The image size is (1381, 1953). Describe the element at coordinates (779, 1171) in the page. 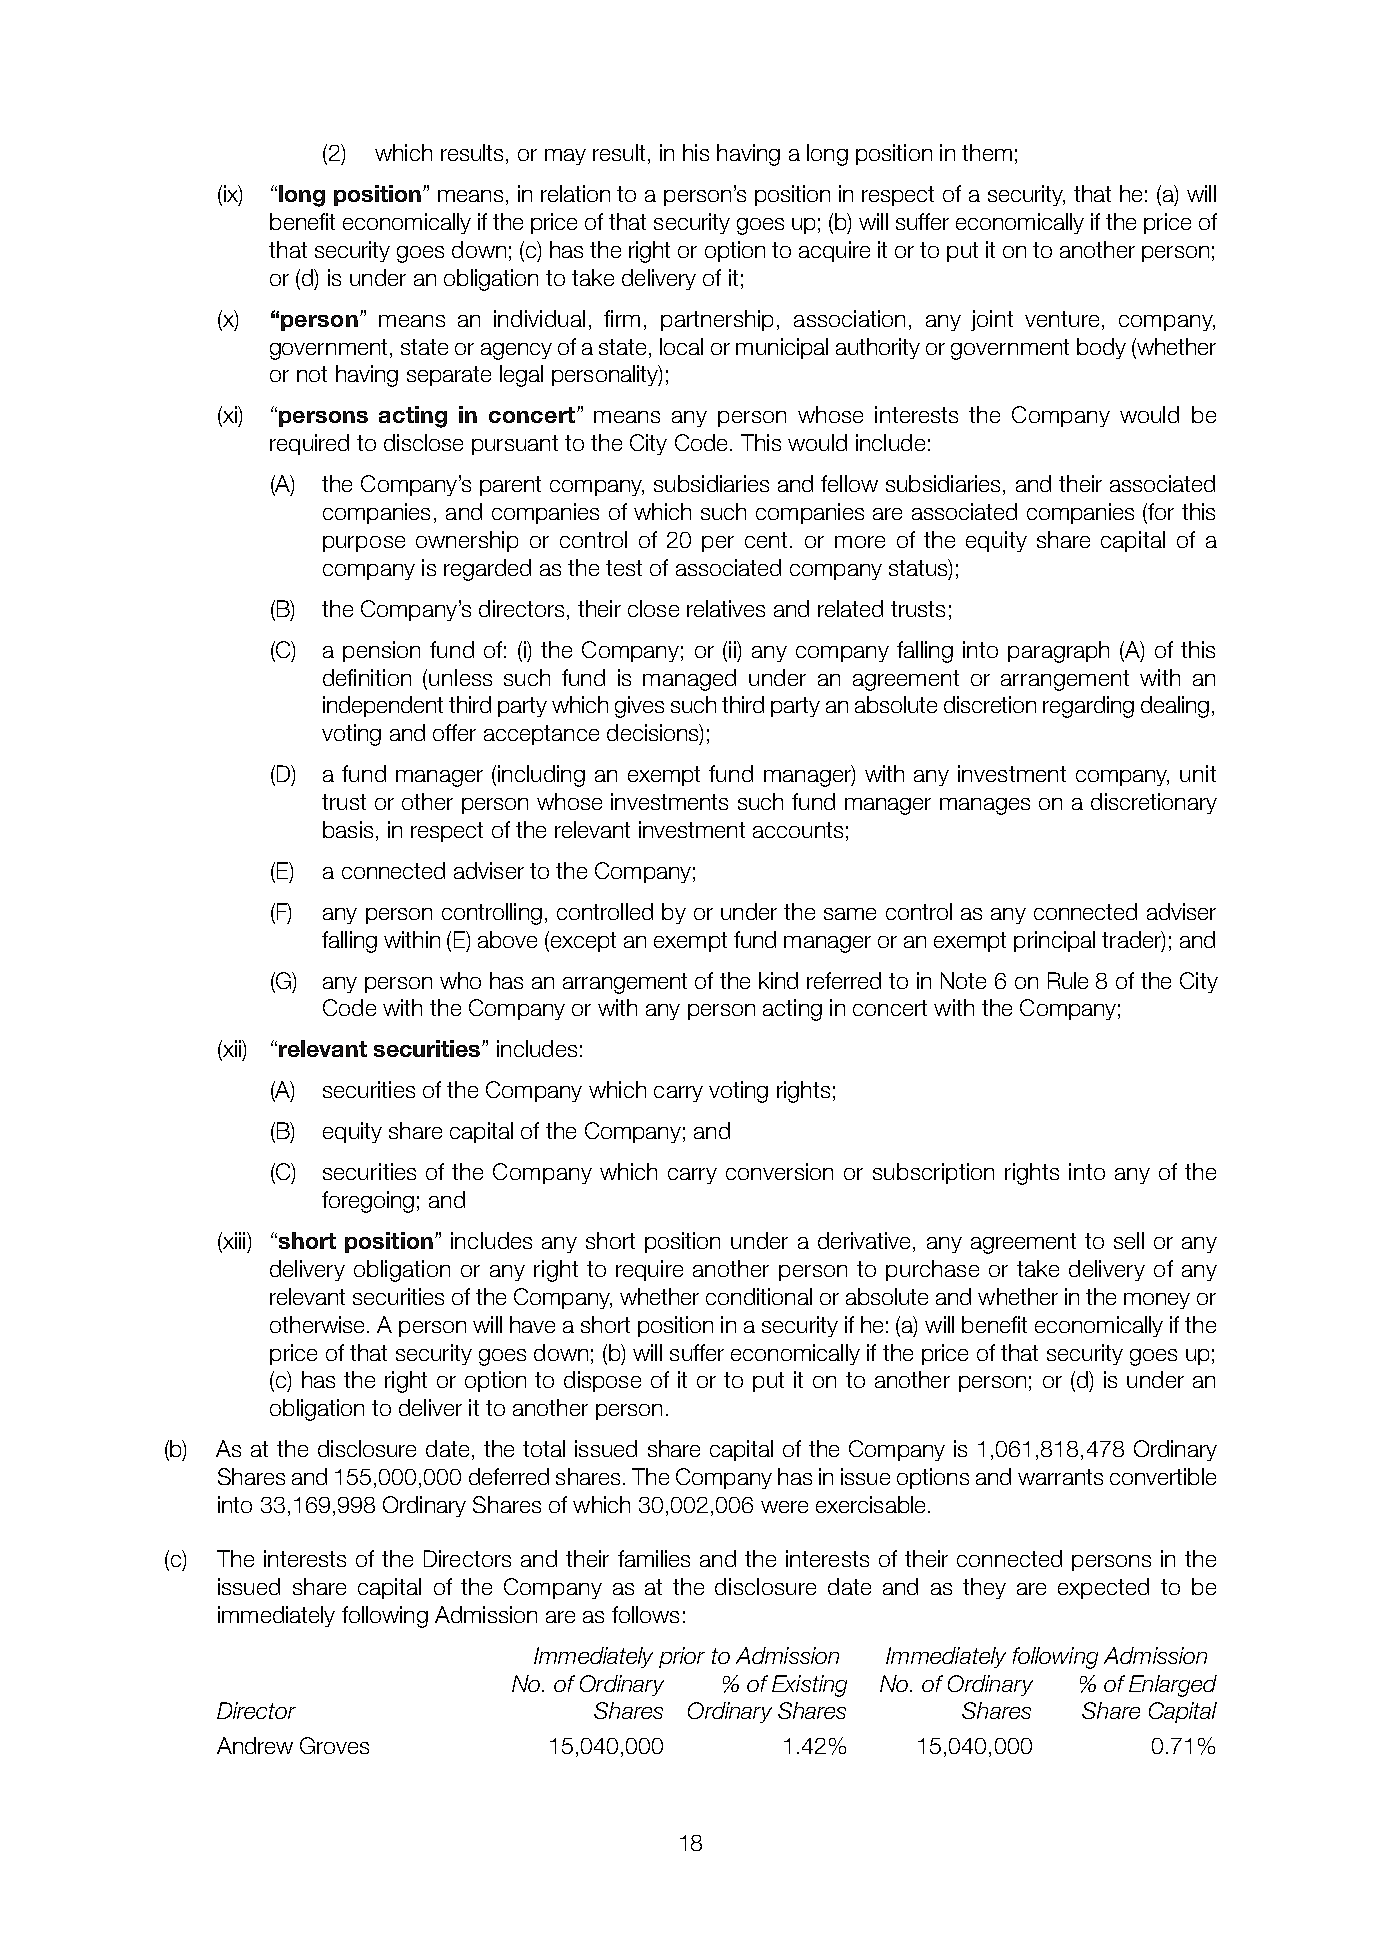

I see `conversion` at that location.
